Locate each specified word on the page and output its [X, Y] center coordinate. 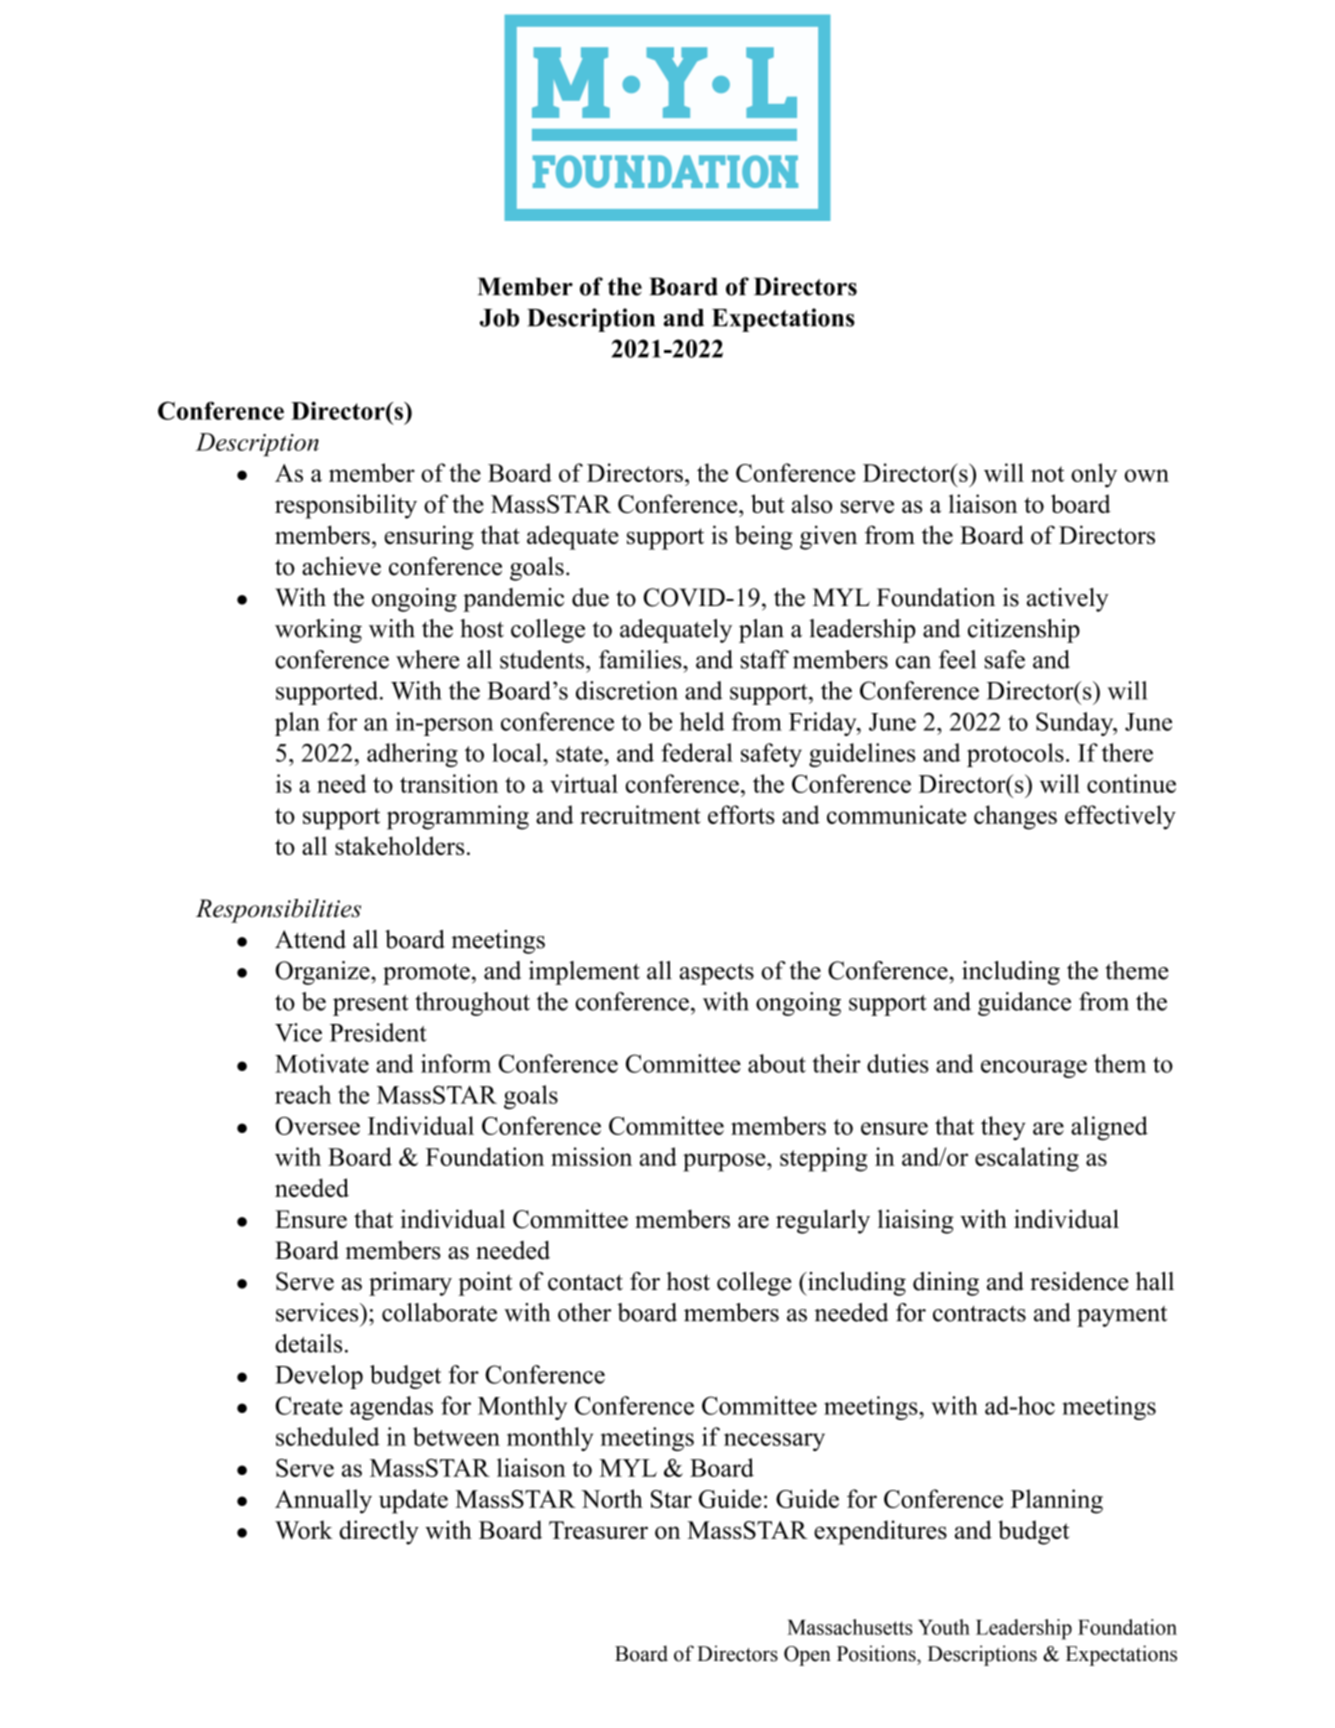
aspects [716, 974]
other [584, 1312]
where [428, 659]
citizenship [1024, 631]
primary [410, 1284]
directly [379, 1532]
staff [765, 659]
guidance [1024, 1004]
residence [1079, 1281]
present [371, 1005]
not [1047, 474]
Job [499, 318]
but [768, 503]
